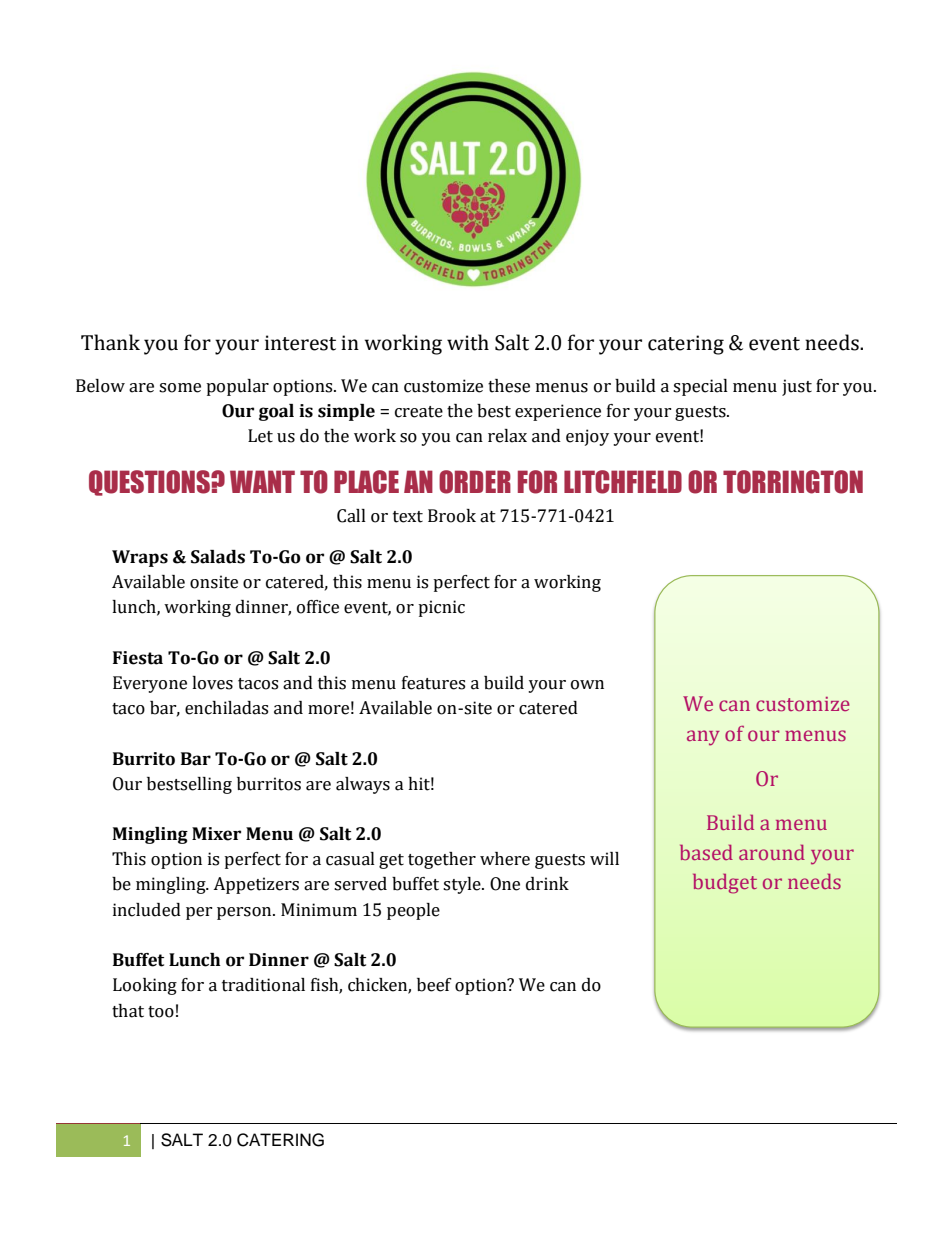 The image size is (952, 1233). What do you see at coordinates (180, 388) in the page?
I see `some` at bounding box center [180, 388].
